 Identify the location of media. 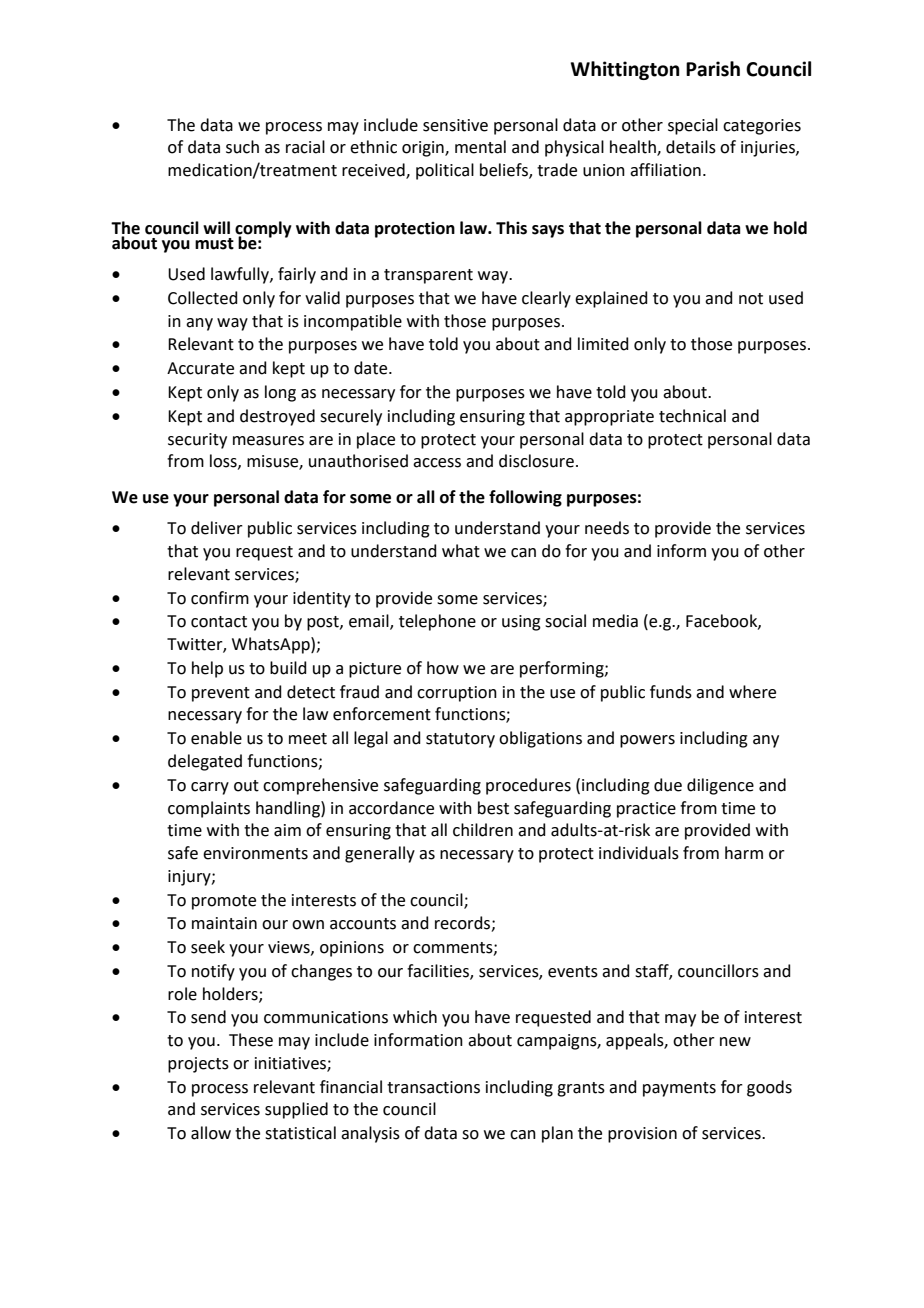
(615, 621).
